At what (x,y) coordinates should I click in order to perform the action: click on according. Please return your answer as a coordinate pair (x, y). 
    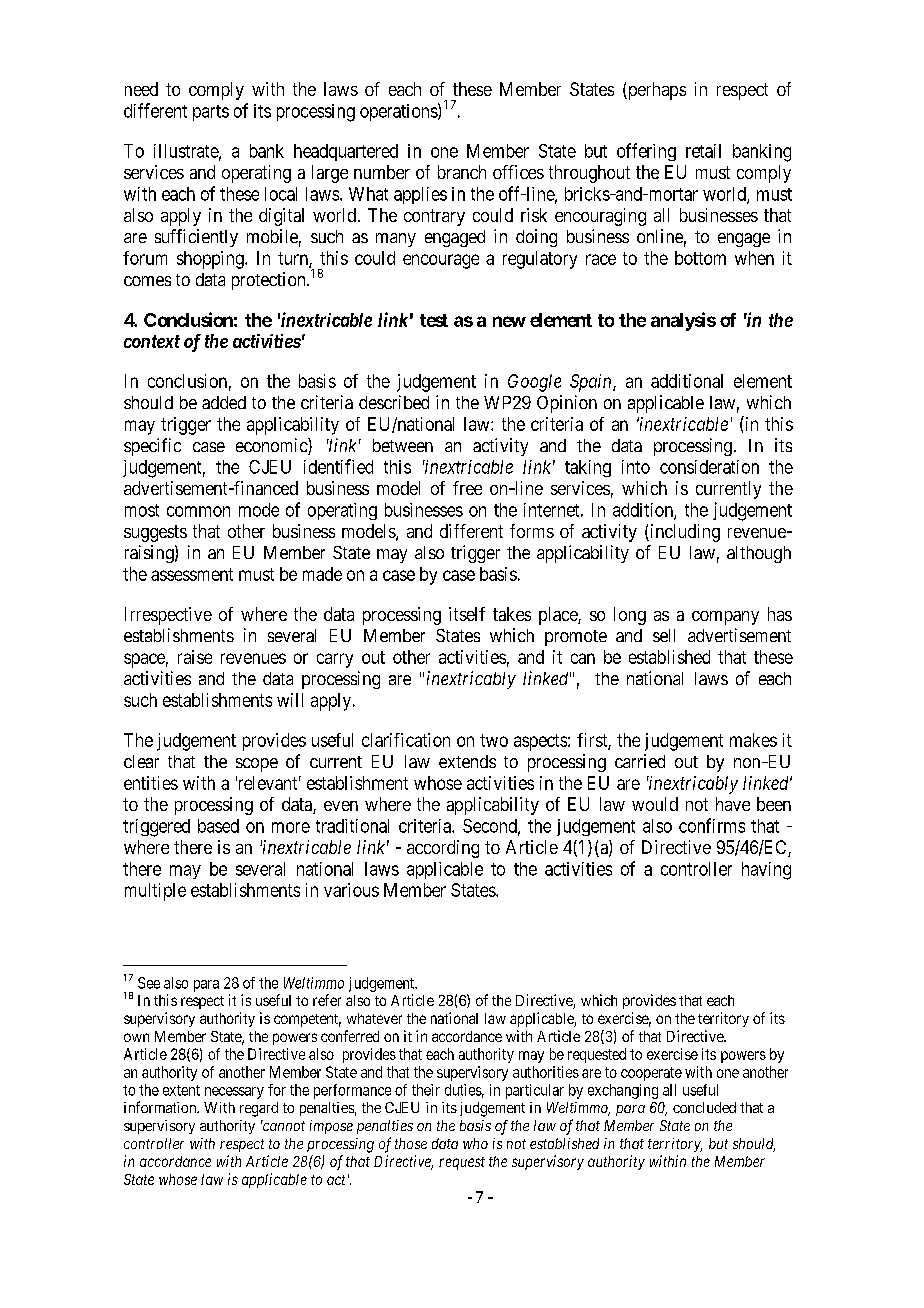
    Looking at the image, I should click on (443, 849).
